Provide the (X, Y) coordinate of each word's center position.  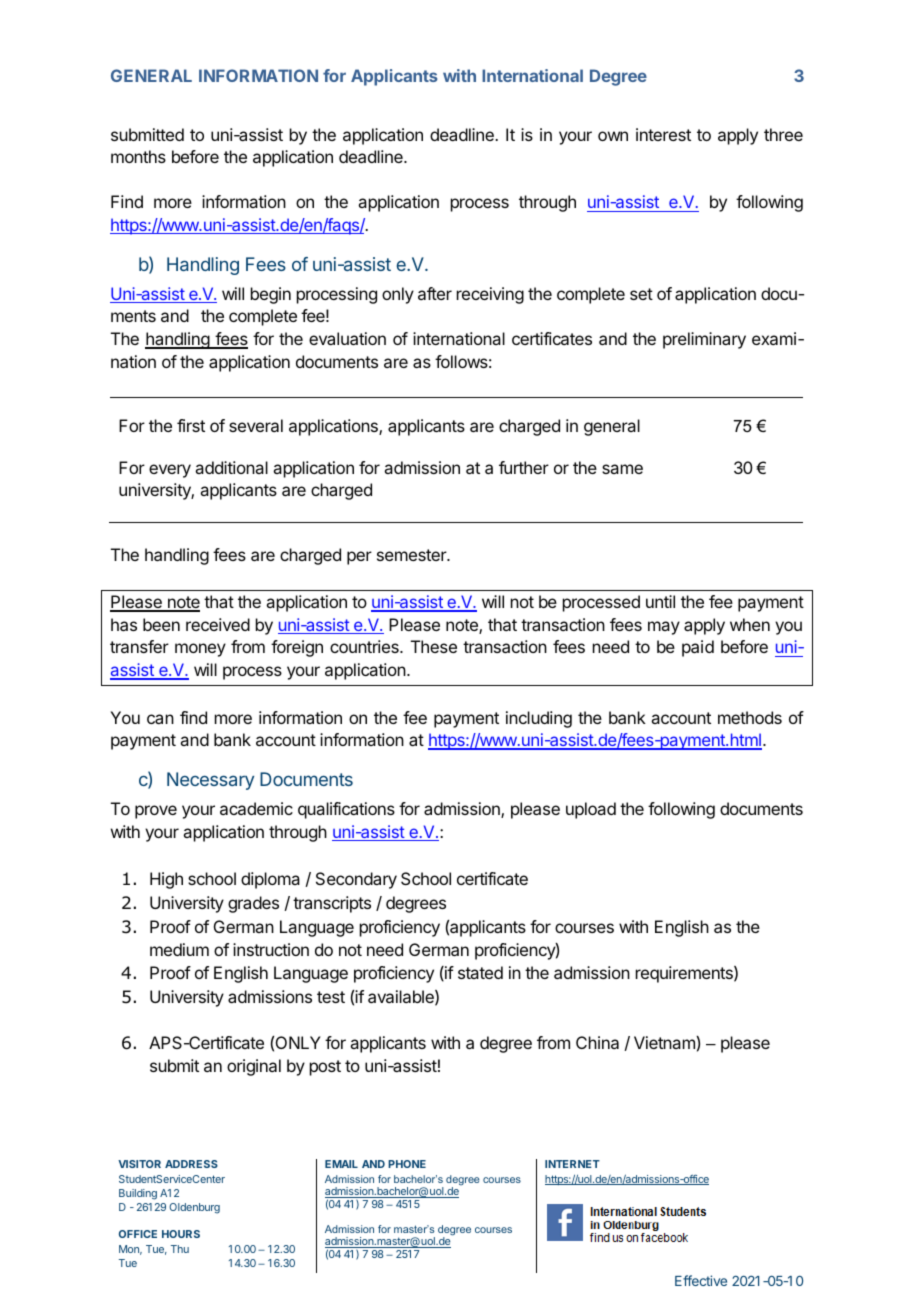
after (435, 293)
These (434, 646)
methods (750, 717)
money (200, 650)
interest (663, 134)
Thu (180, 1249)
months (138, 156)
